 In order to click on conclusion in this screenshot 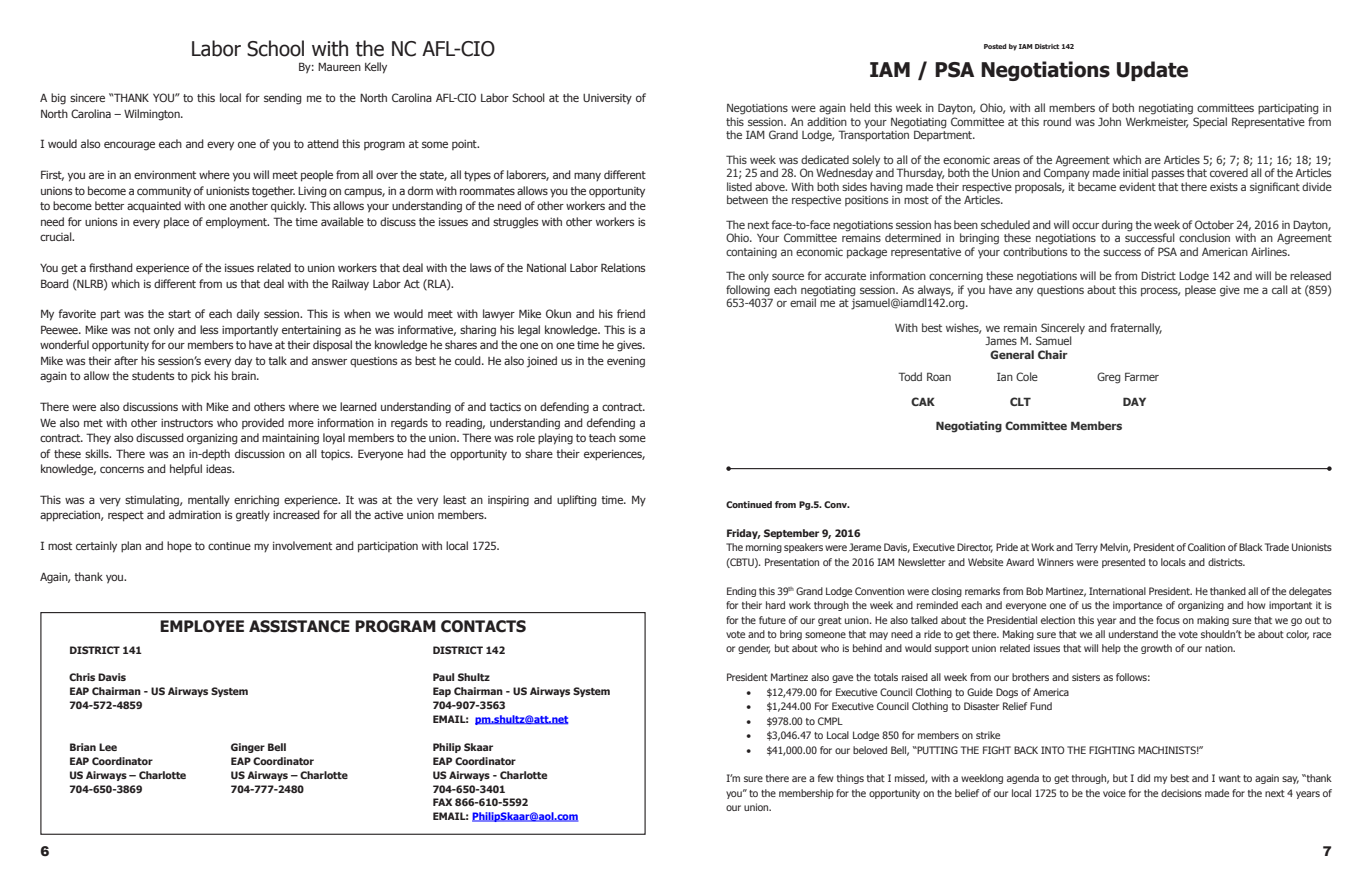, I will do `click(1204, 237)`.
